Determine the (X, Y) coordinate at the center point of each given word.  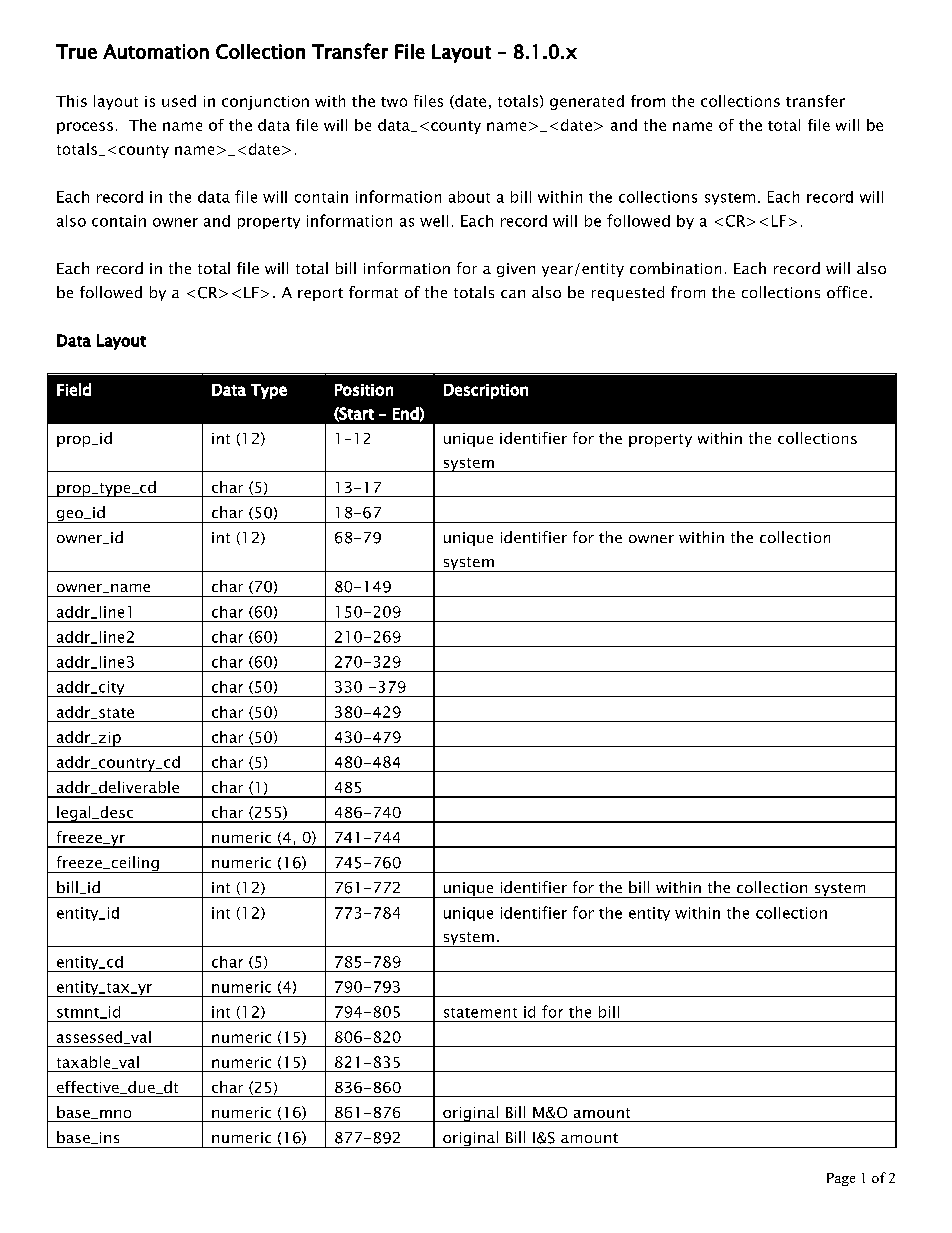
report (320, 294)
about (469, 197)
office (847, 292)
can (513, 294)
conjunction (265, 103)
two (394, 102)
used (179, 101)
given (516, 270)
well (434, 221)
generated (587, 102)
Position (364, 390)
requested (628, 293)
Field (74, 389)
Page (841, 1179)
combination (675, 268)
